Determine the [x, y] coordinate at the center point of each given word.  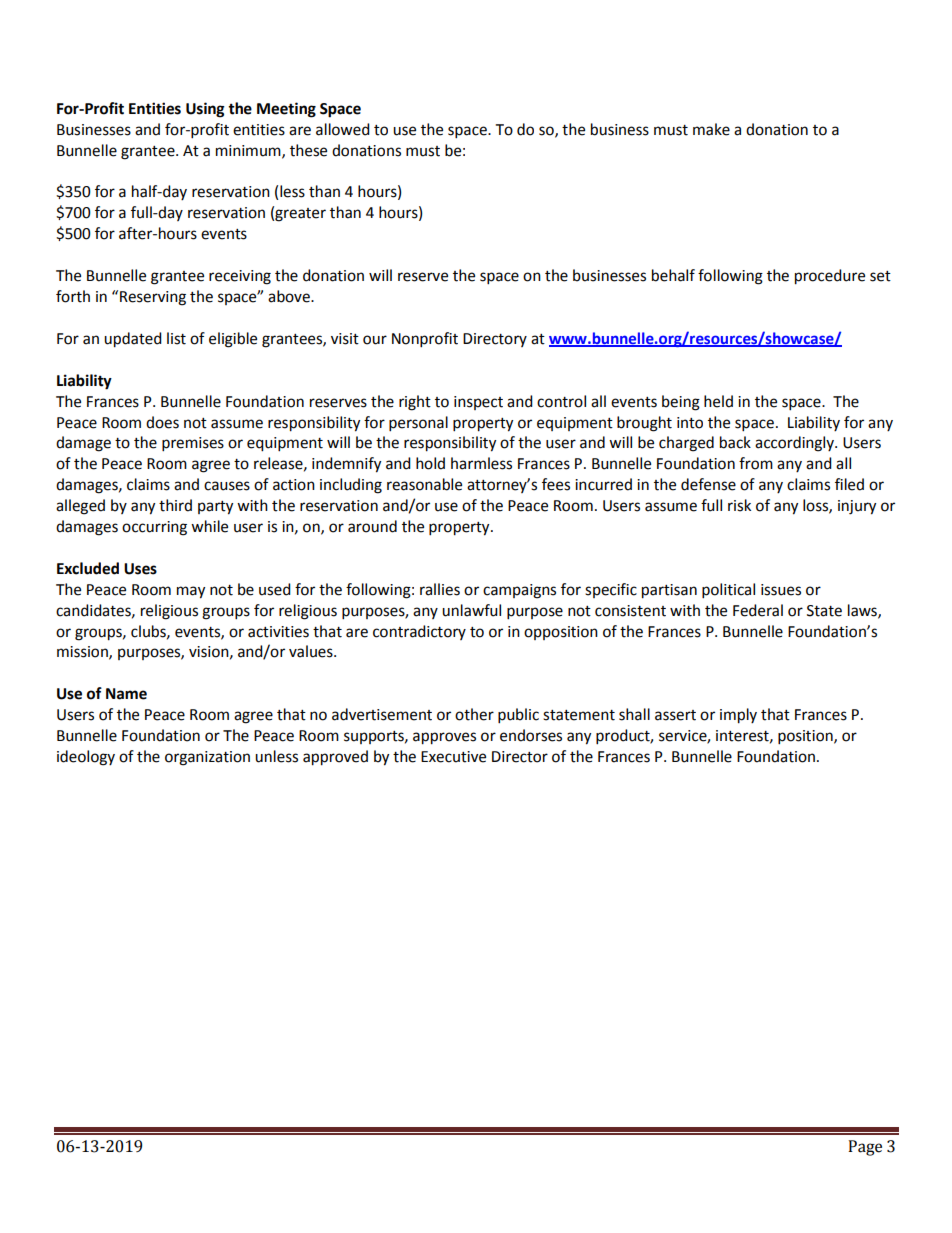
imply [738, 716]
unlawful [471, 610]
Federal [758, 610]
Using [205, 110]
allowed [343, 129]
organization [207, 758]
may [191, 592]
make [711, 129]
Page [865, 1148]
